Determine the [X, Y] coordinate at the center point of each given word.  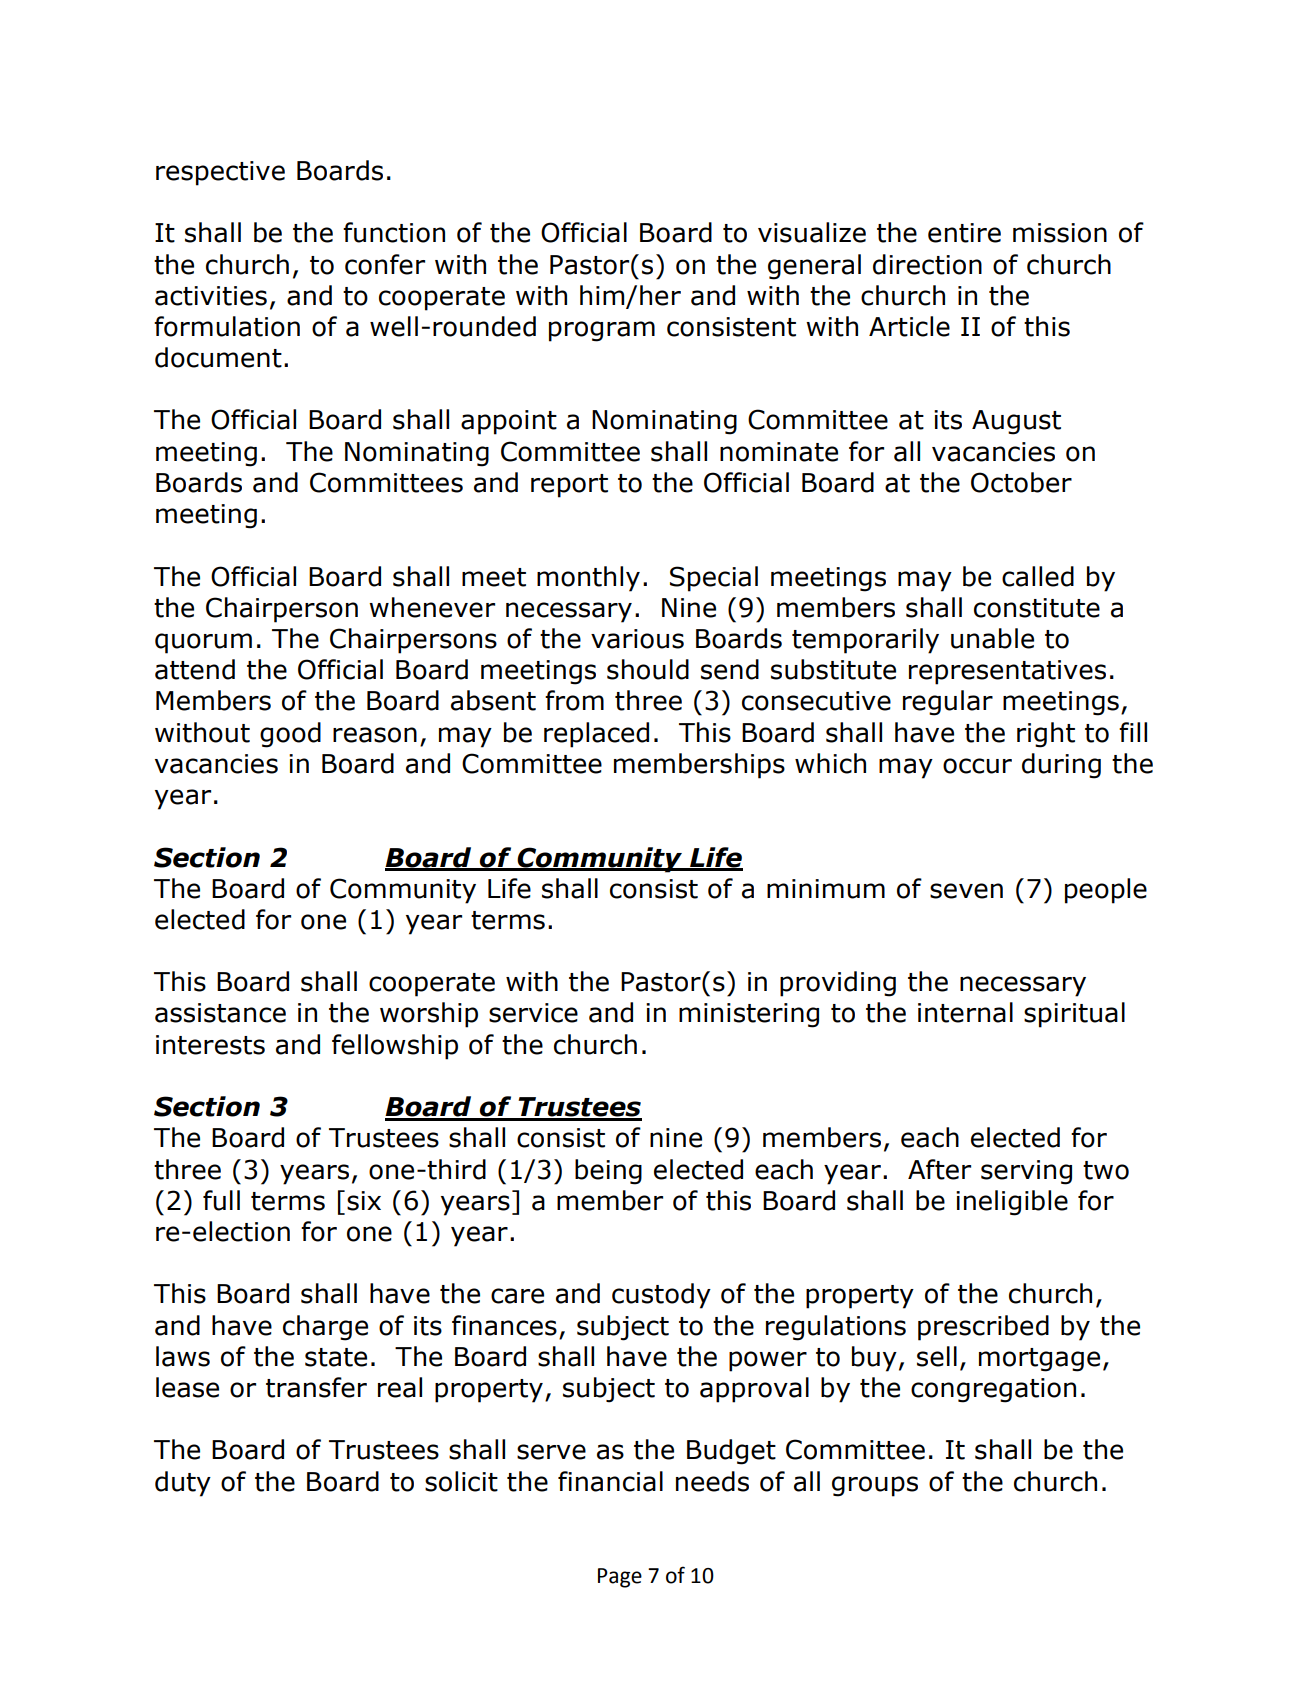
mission [1060, 233]
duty [183, 1484]
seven [966, 891]
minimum [826, 889]
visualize [812, 232]
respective [220, 173]
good [290, 735]
